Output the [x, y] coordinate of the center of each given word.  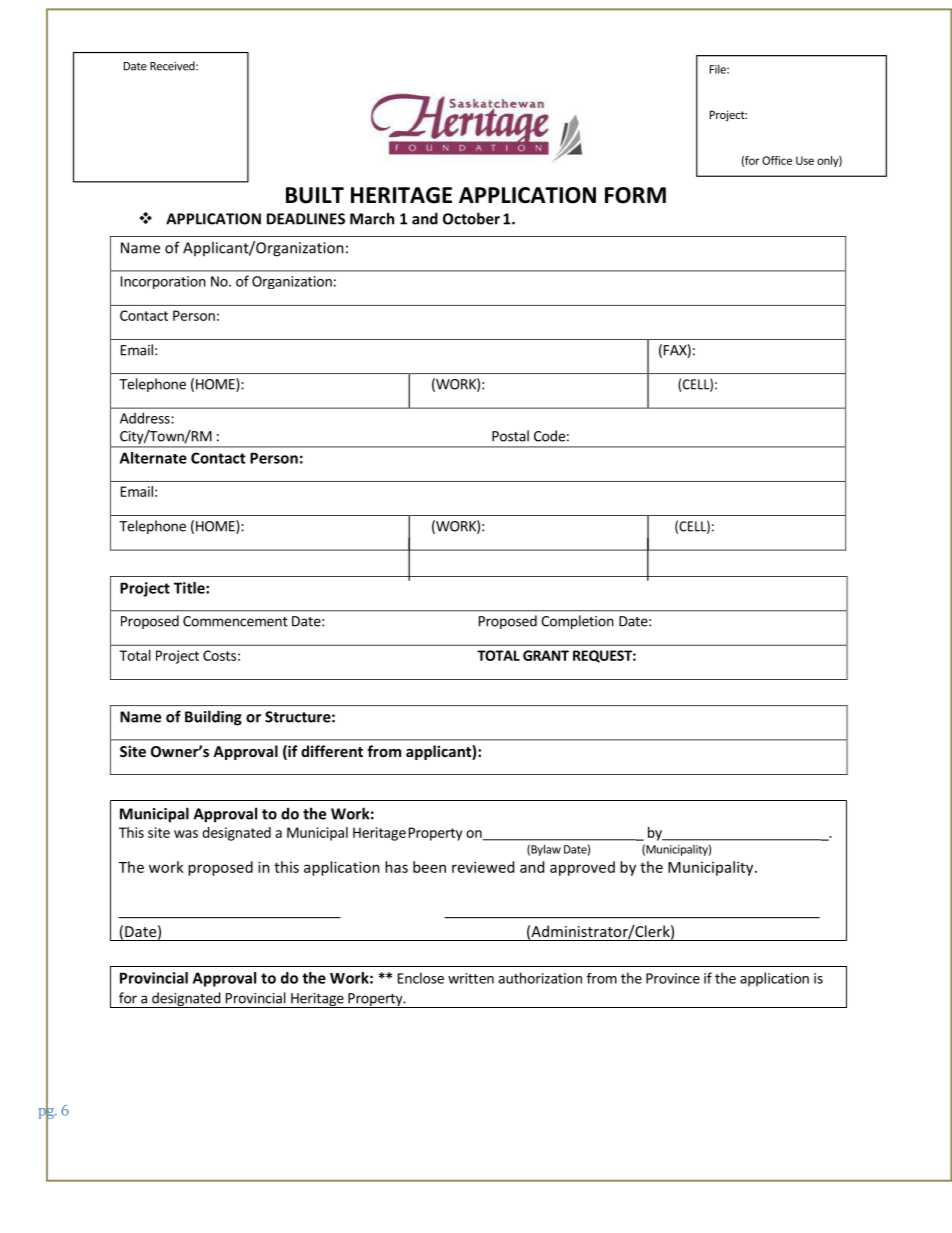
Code [549, 436]
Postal [510, 436]
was [186, 834]
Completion [577, 622]
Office [777, 160]
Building [213, 718]
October [471, 218]
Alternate [153, 458]
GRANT [546, 655]
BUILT [315, 195]
